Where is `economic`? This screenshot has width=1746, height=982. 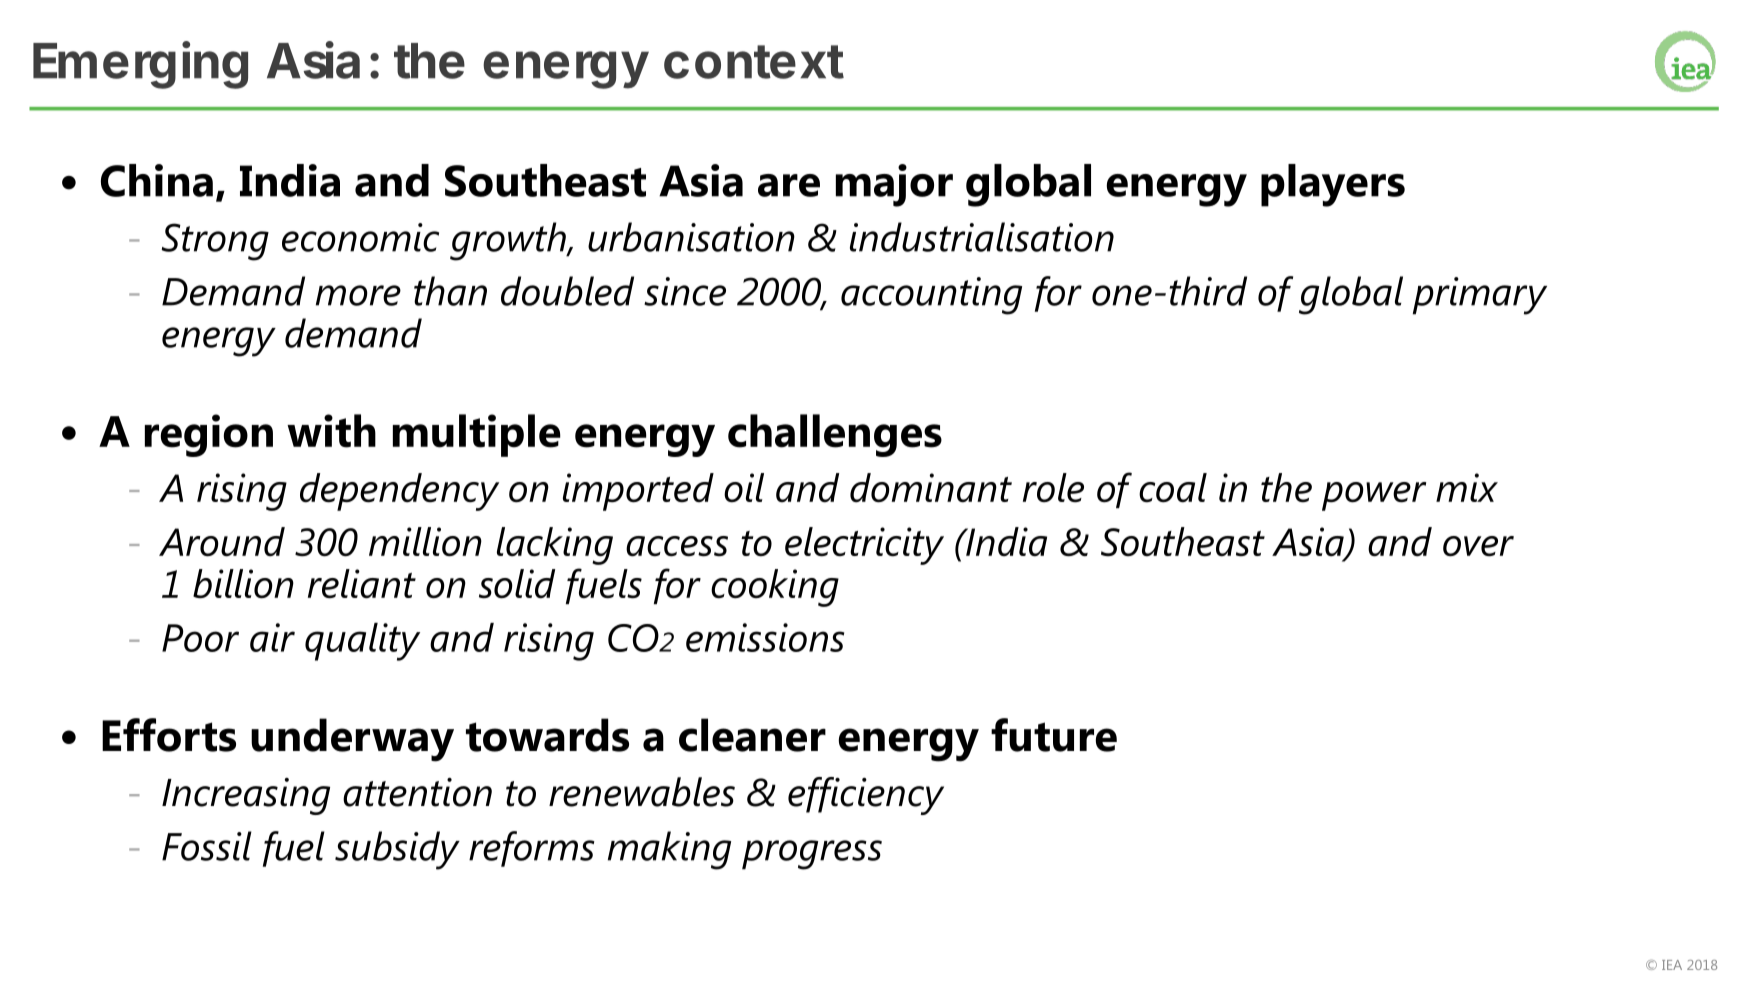
economic is located at coordinates (360, 237).
